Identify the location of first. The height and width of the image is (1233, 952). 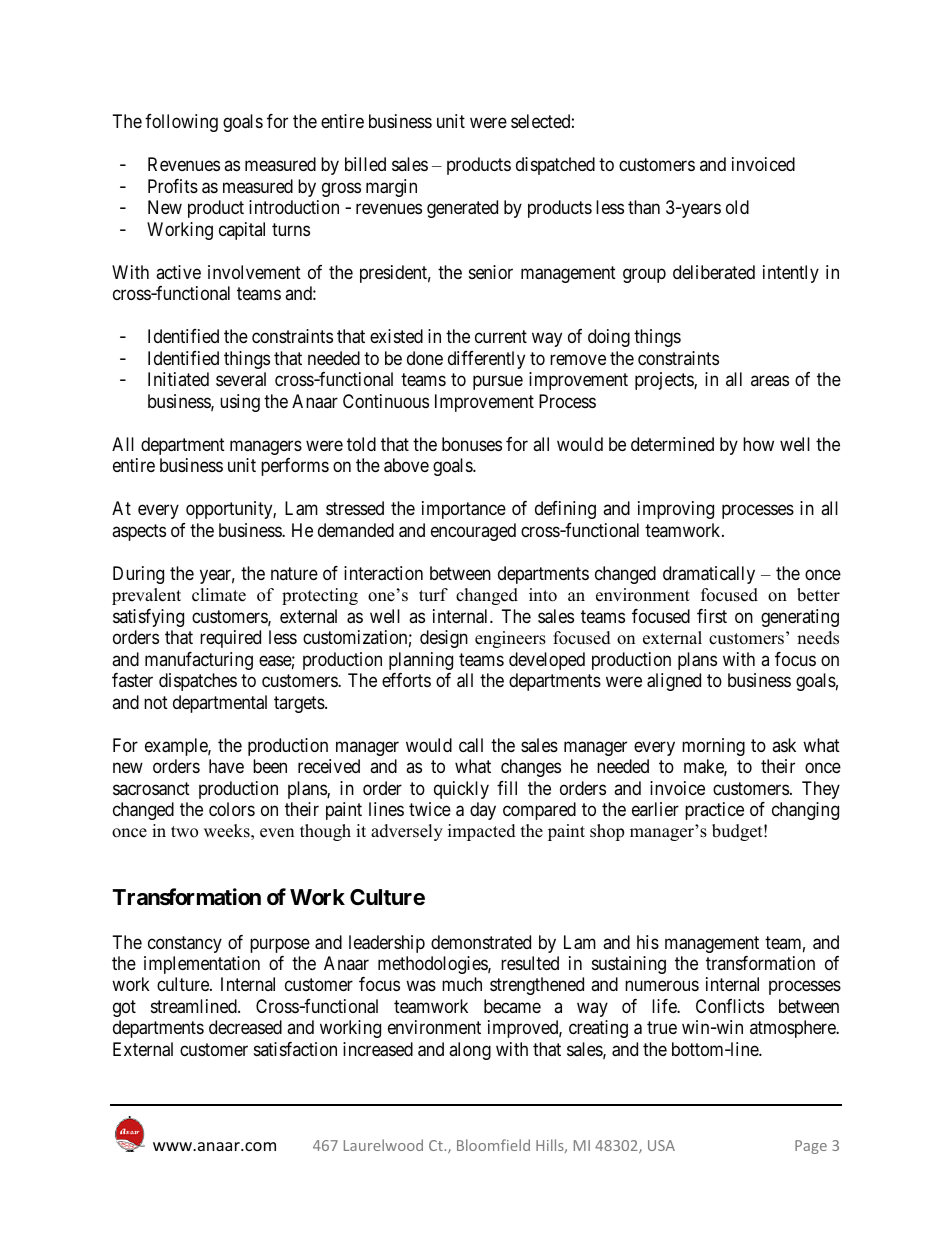
(712, 616).
